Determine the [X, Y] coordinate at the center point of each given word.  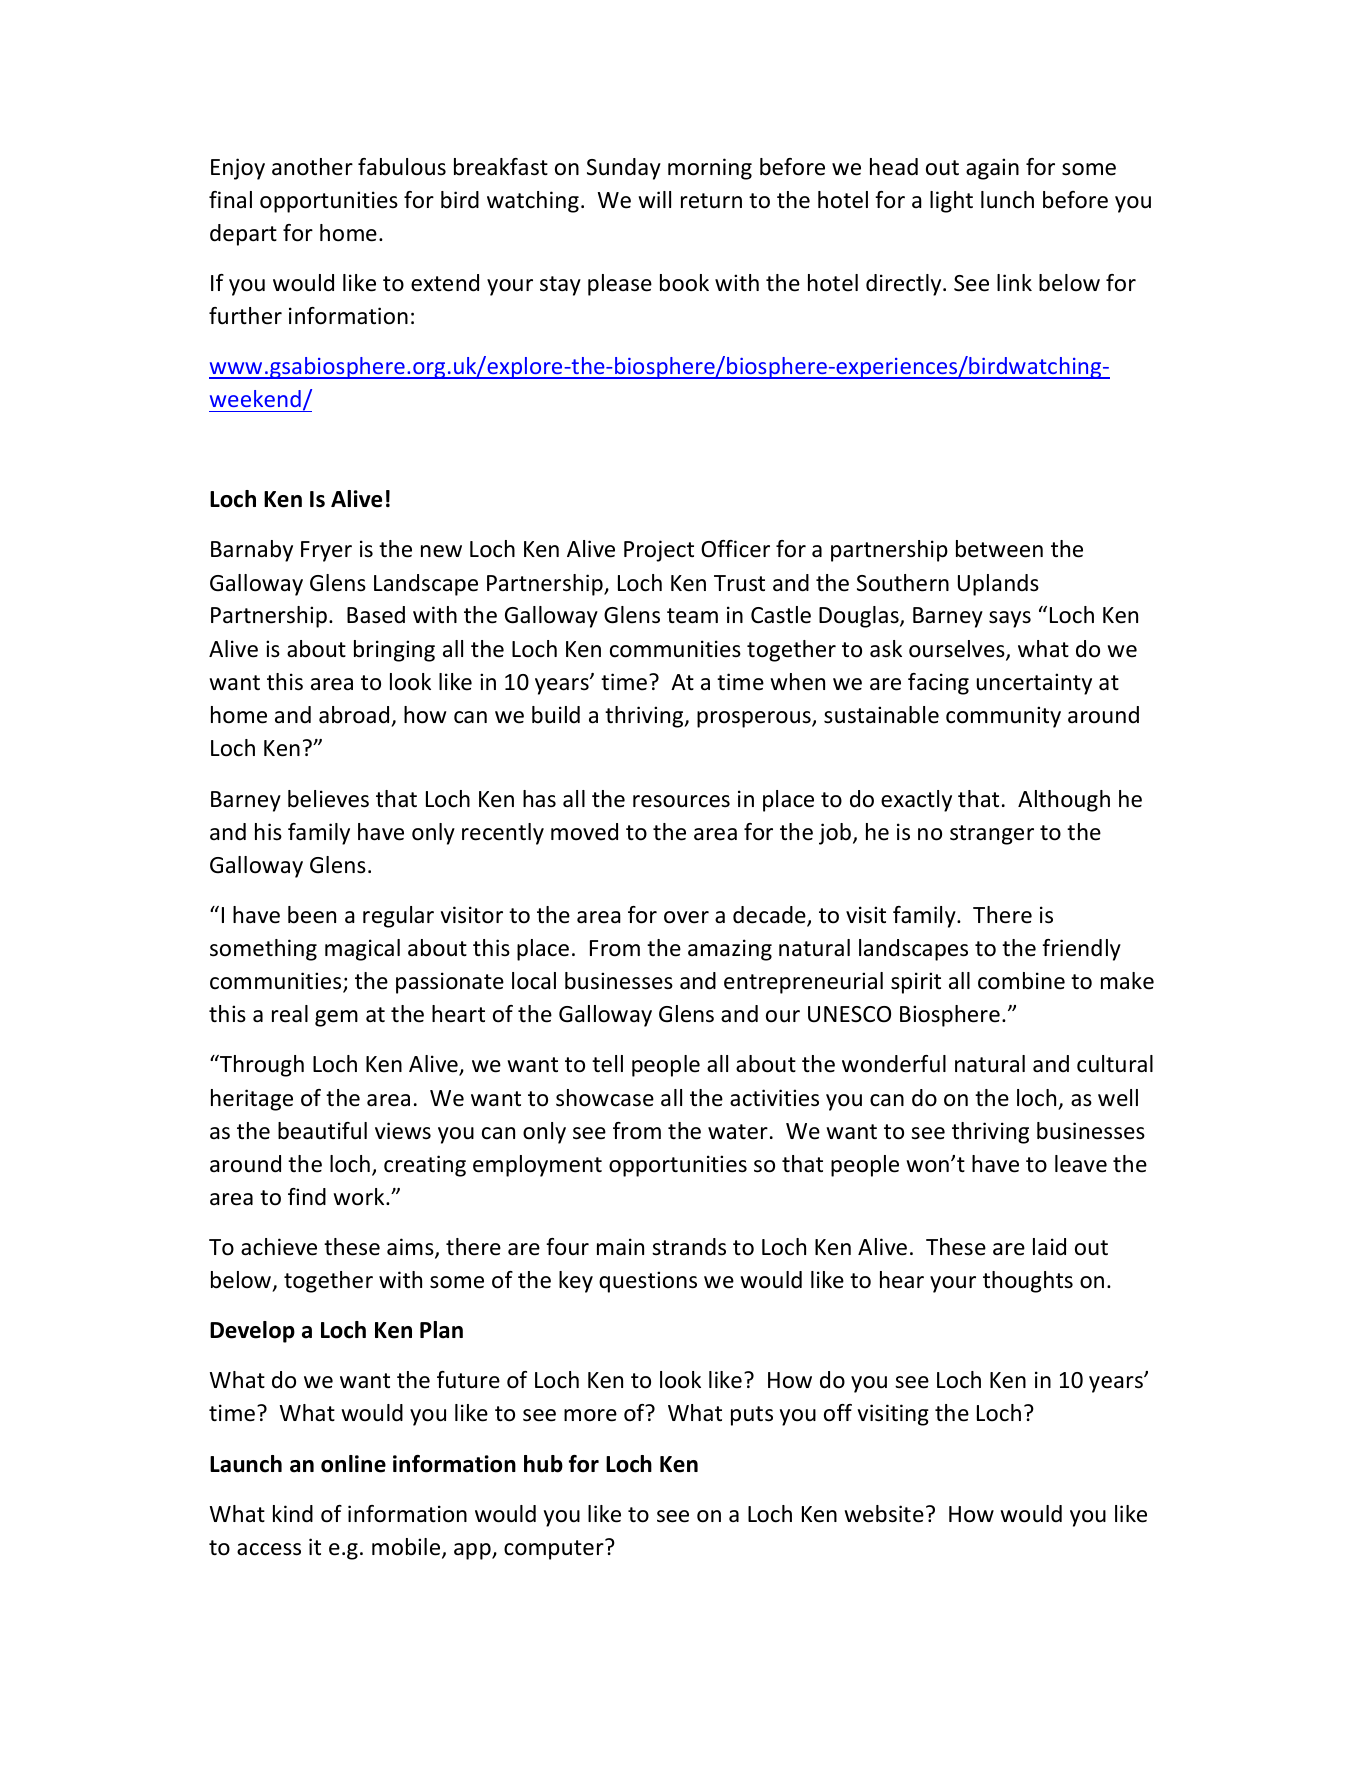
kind [293, 1514]
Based [376, 615]
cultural [1115, 1064]
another [312, 167]
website [884, 1514]
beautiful [322, 1131]
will [654, 199]
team [692, 616]
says [1010, 619]
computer [555, 1549]
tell [607, 1064]
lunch [1007, 200]
